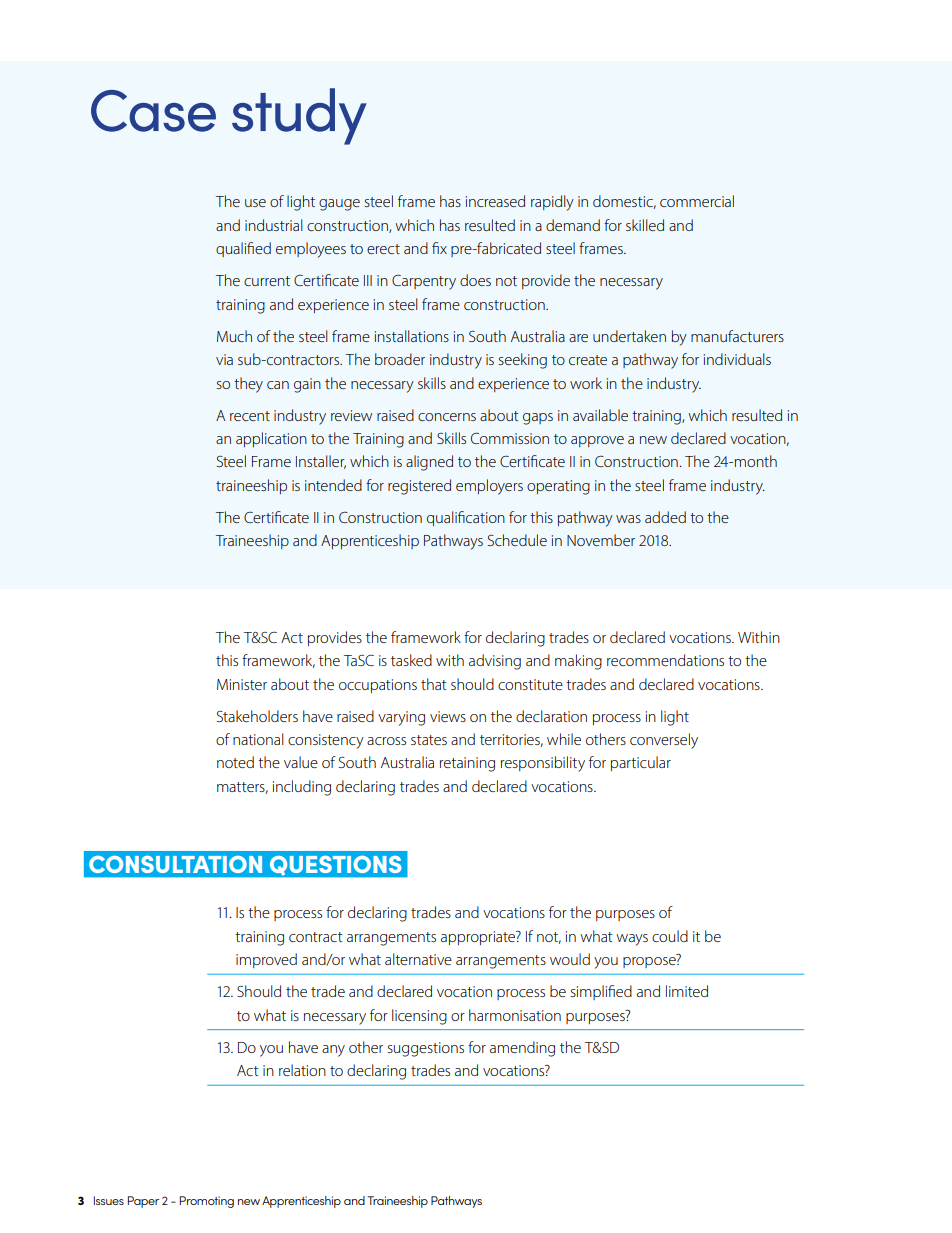  What do you see at coordinates (697, 201) in the screenshot?
I see `commercial` at bounding box center [697, 201].
